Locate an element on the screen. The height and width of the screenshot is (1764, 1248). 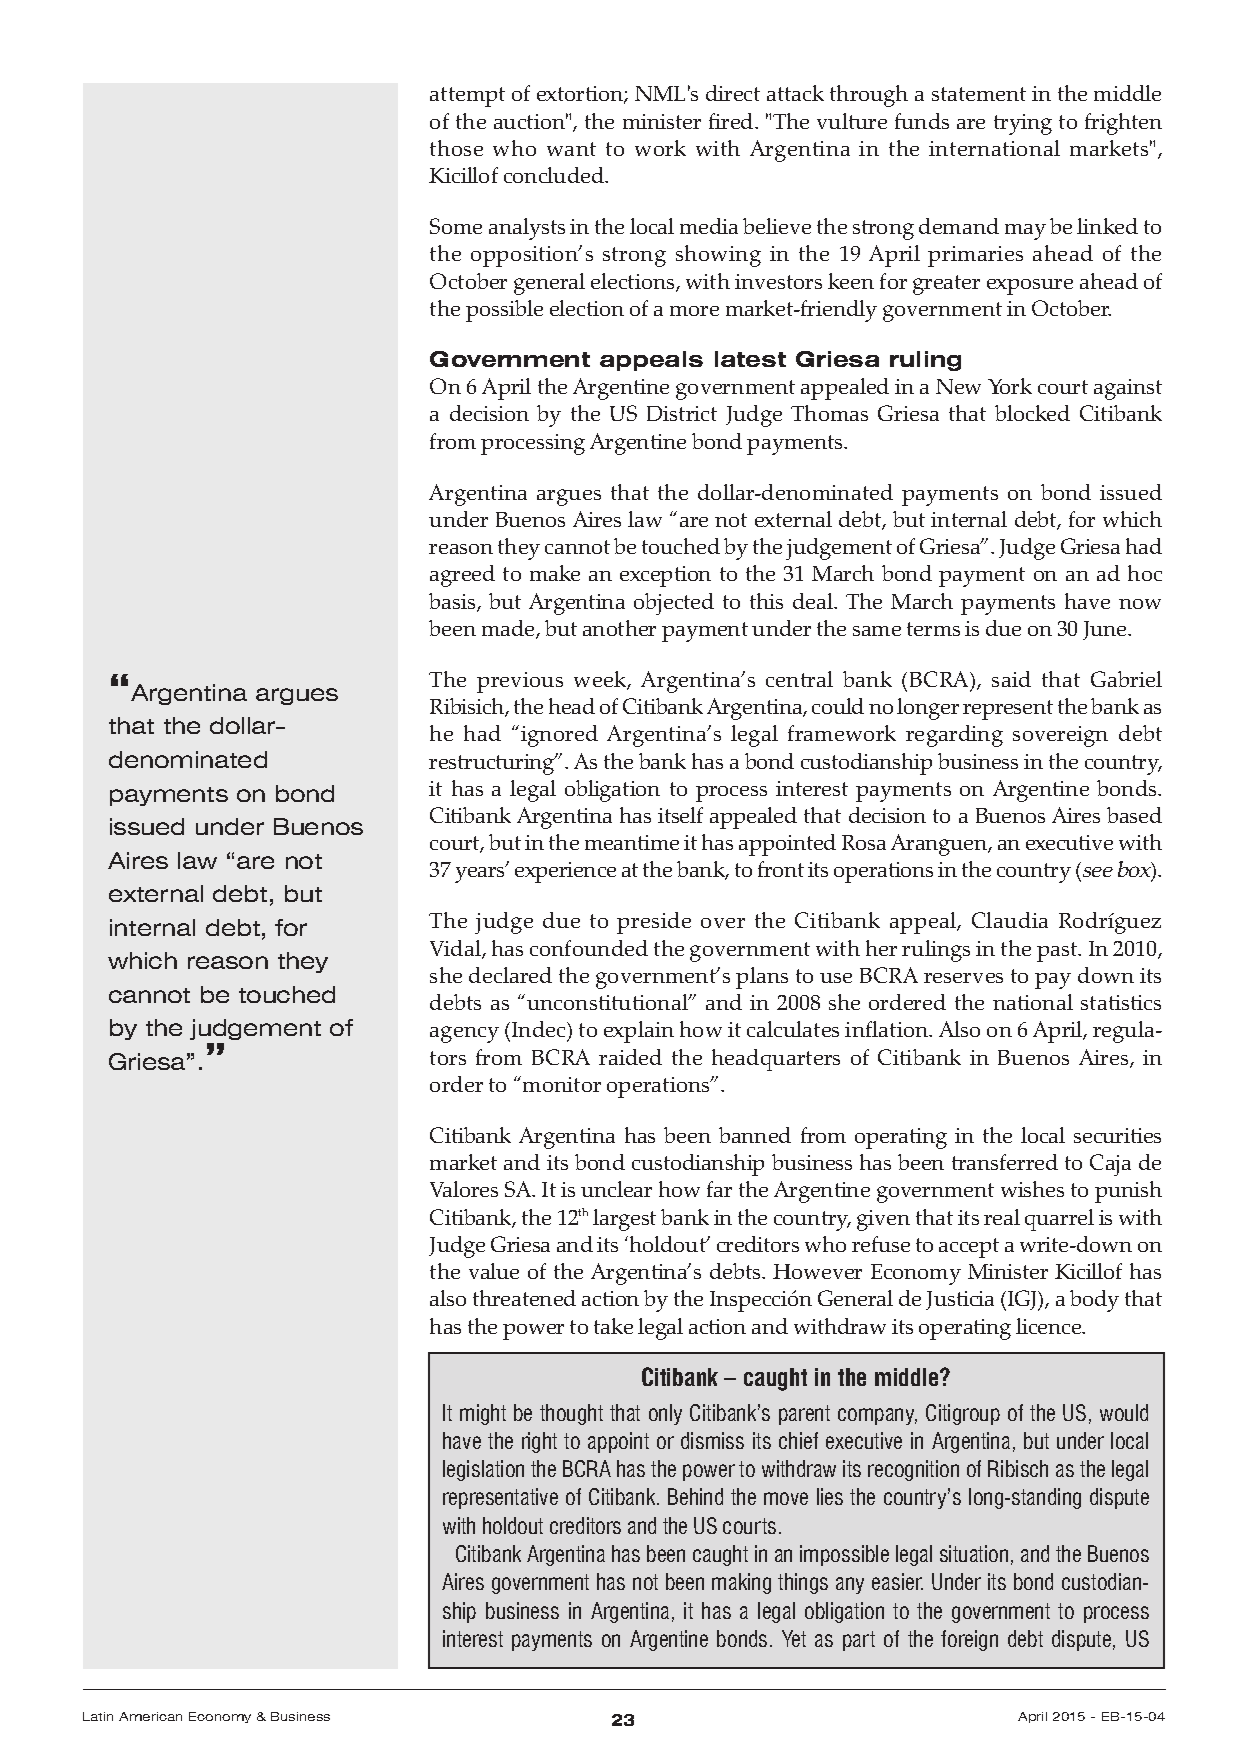
American is located at coordinates (150, 1716).
